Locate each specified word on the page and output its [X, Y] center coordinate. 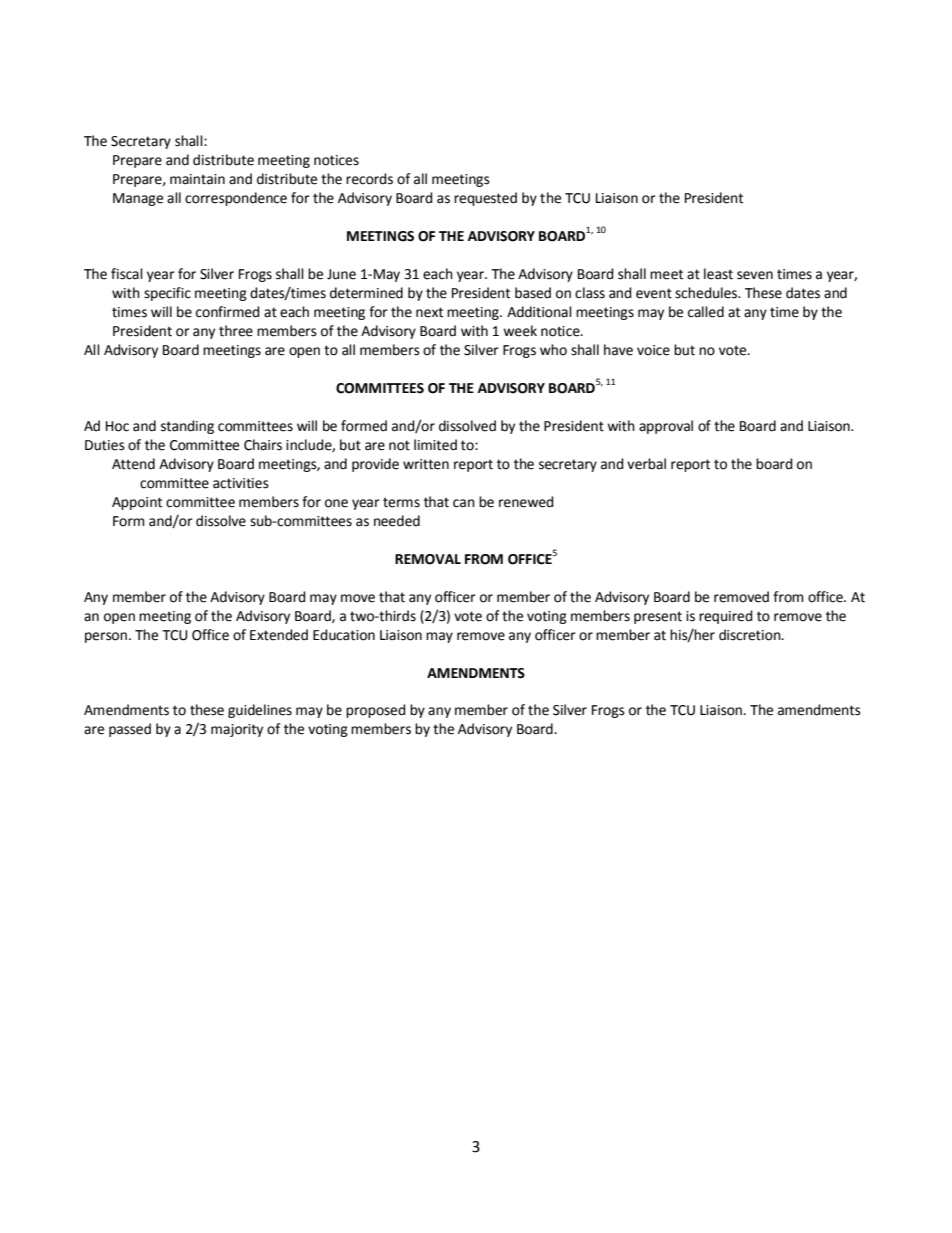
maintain [197, 179]
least [718, 274]
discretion [751, 635]
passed [130, 730]
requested [485, 199]
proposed [376, 711]
